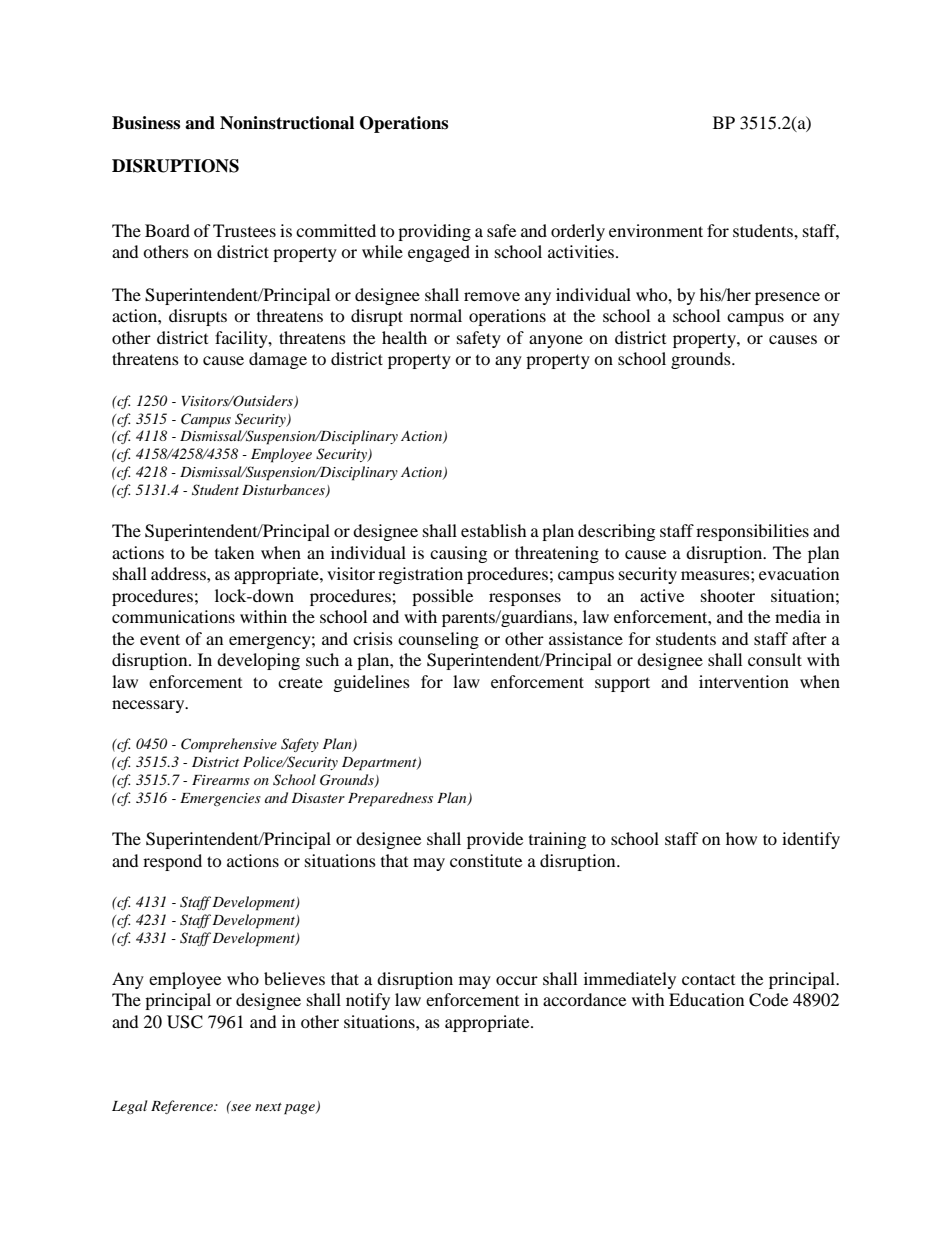 The width and height of the screenshot is (952, 1233). I want to click on environment, so click(656, 230).
